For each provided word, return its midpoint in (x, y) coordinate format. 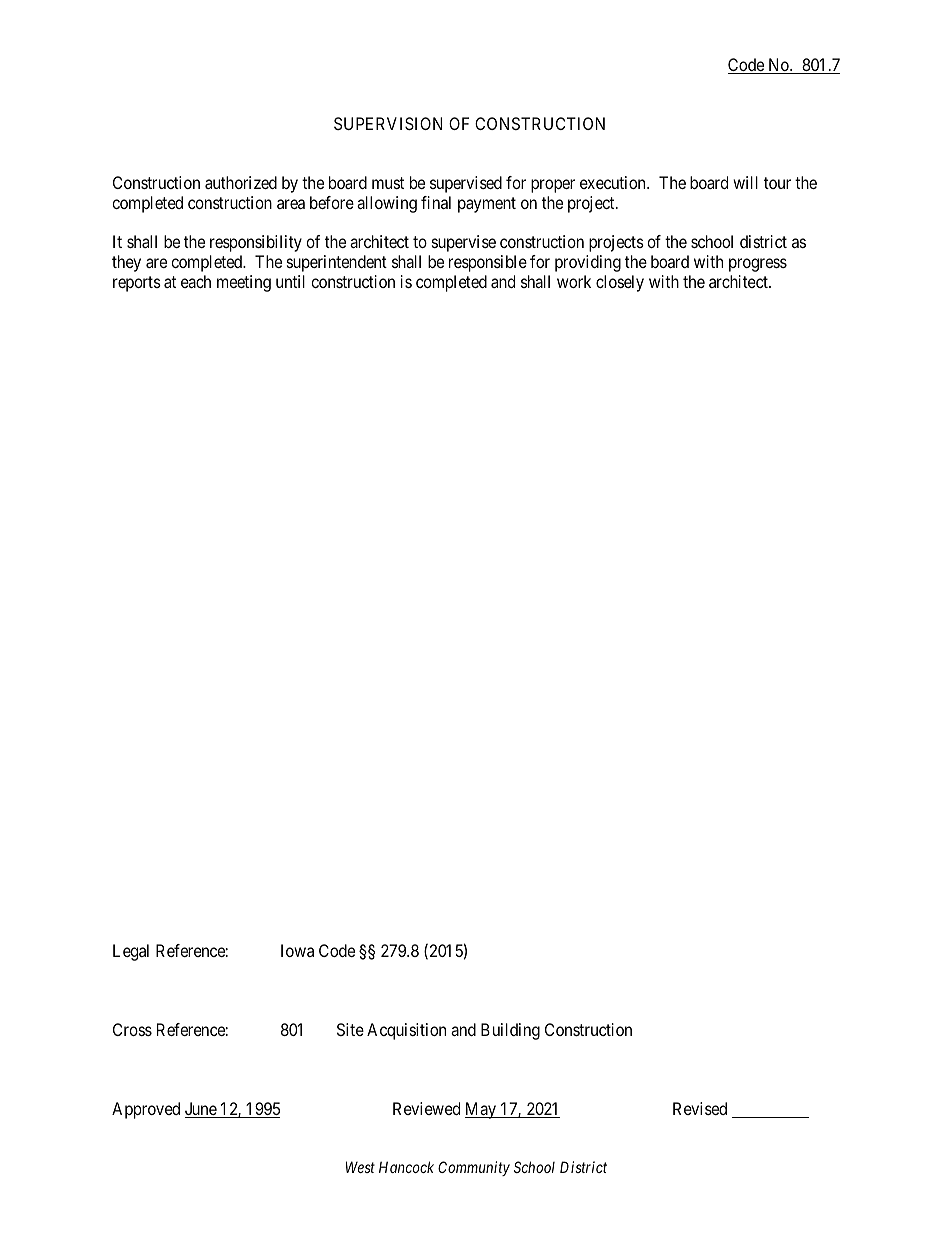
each (196, 281)
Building (510, 1031)
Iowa (297, 950)
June (201, 1110)
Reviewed (426, 1108)
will (745, 182)
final (436, 202)
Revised (700, 1108)
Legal (131, 952)
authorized (241, 182)
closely (620, 283)
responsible (488, 263)
